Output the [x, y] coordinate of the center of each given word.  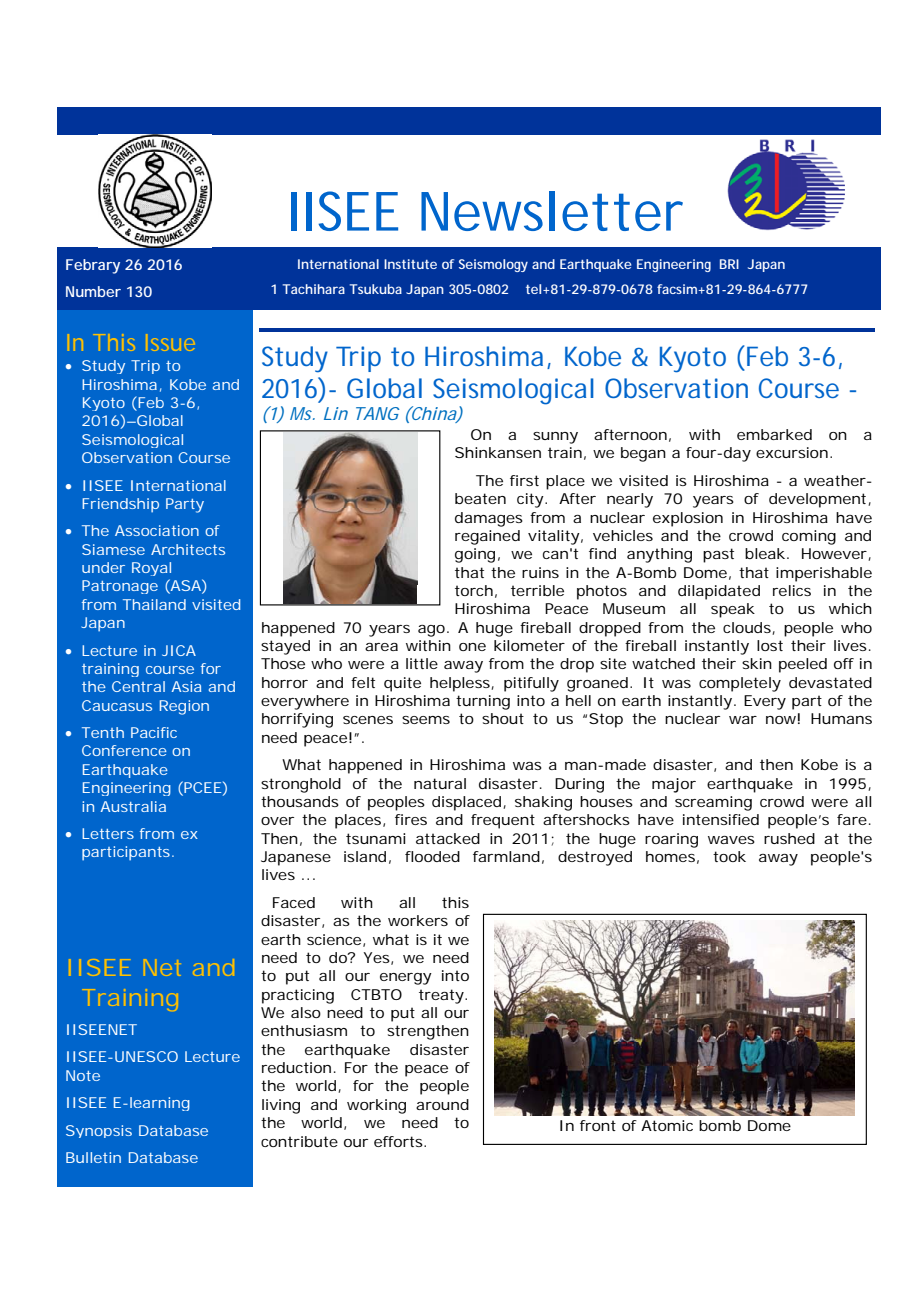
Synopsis [99, 1131]
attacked [448, 838]
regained [487, 537]
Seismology [493, 265]
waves [731, 840]
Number [93, 291]
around [442, 1104]
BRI [729, 264]
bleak [765, 553]
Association [157, 530]
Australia [133, 806]
